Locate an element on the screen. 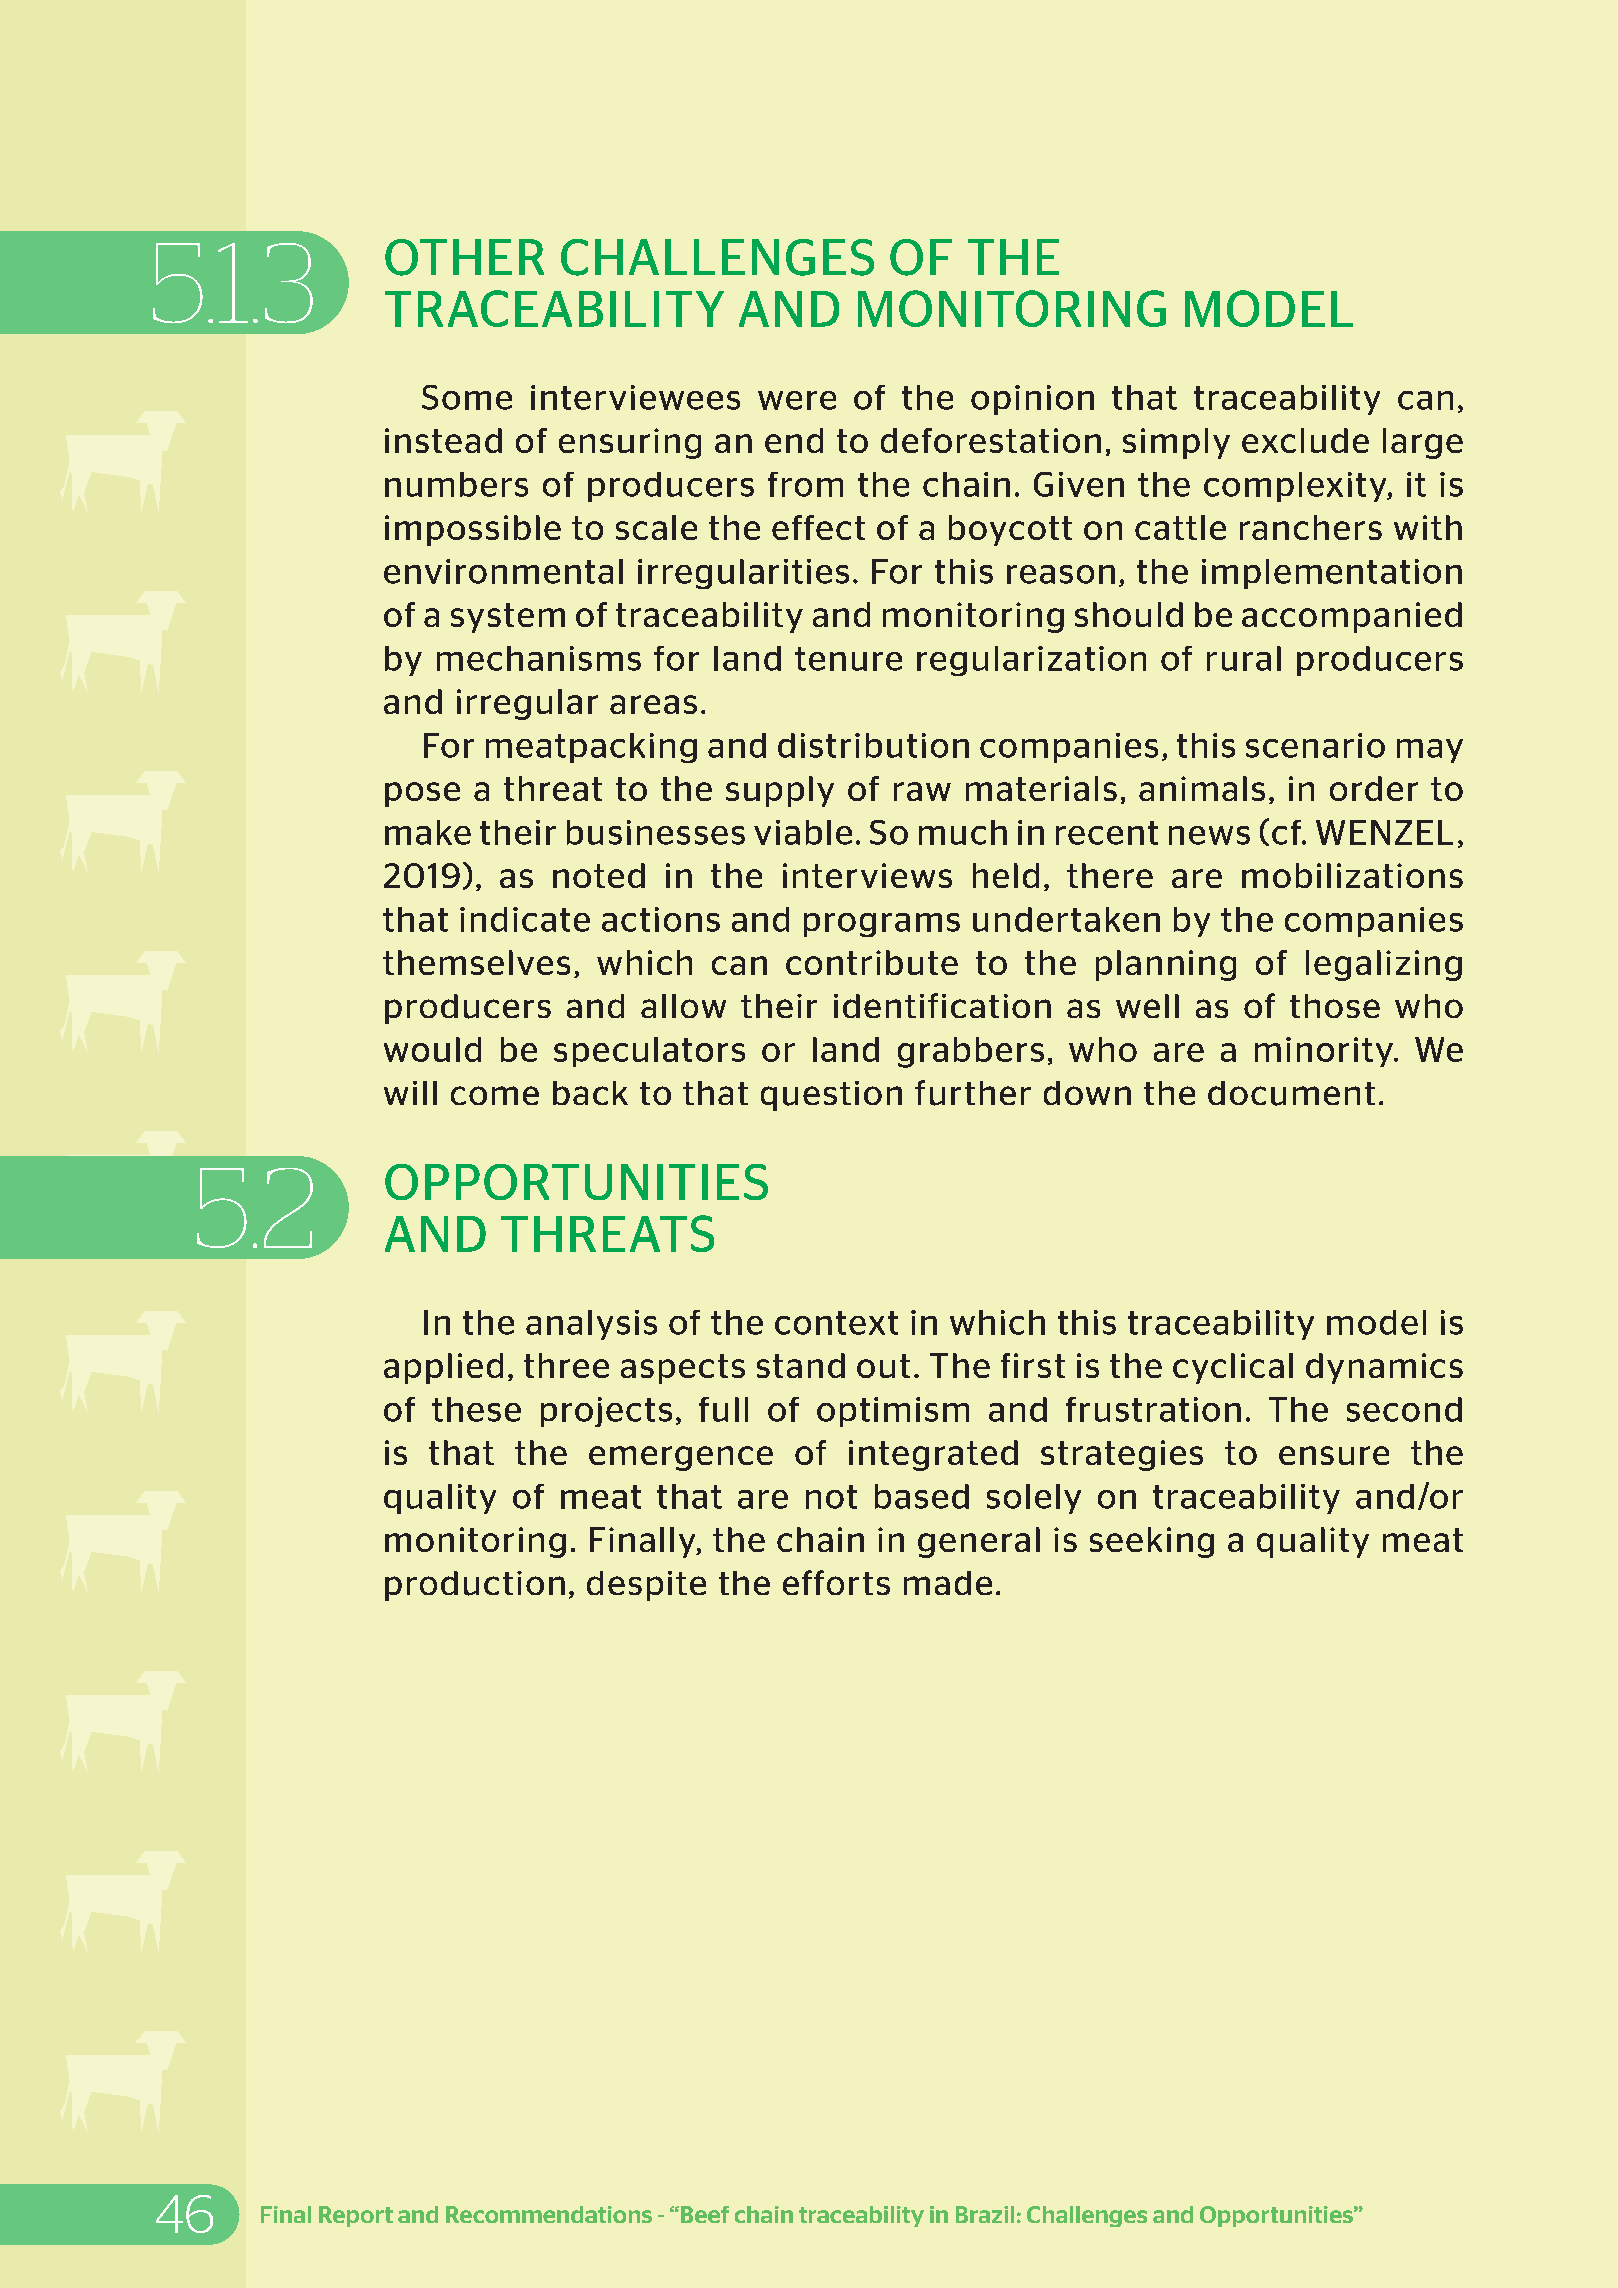 The width and height of the screenshot is (1618, 2288). Recommendations is located at coordinates (549, 2214).
